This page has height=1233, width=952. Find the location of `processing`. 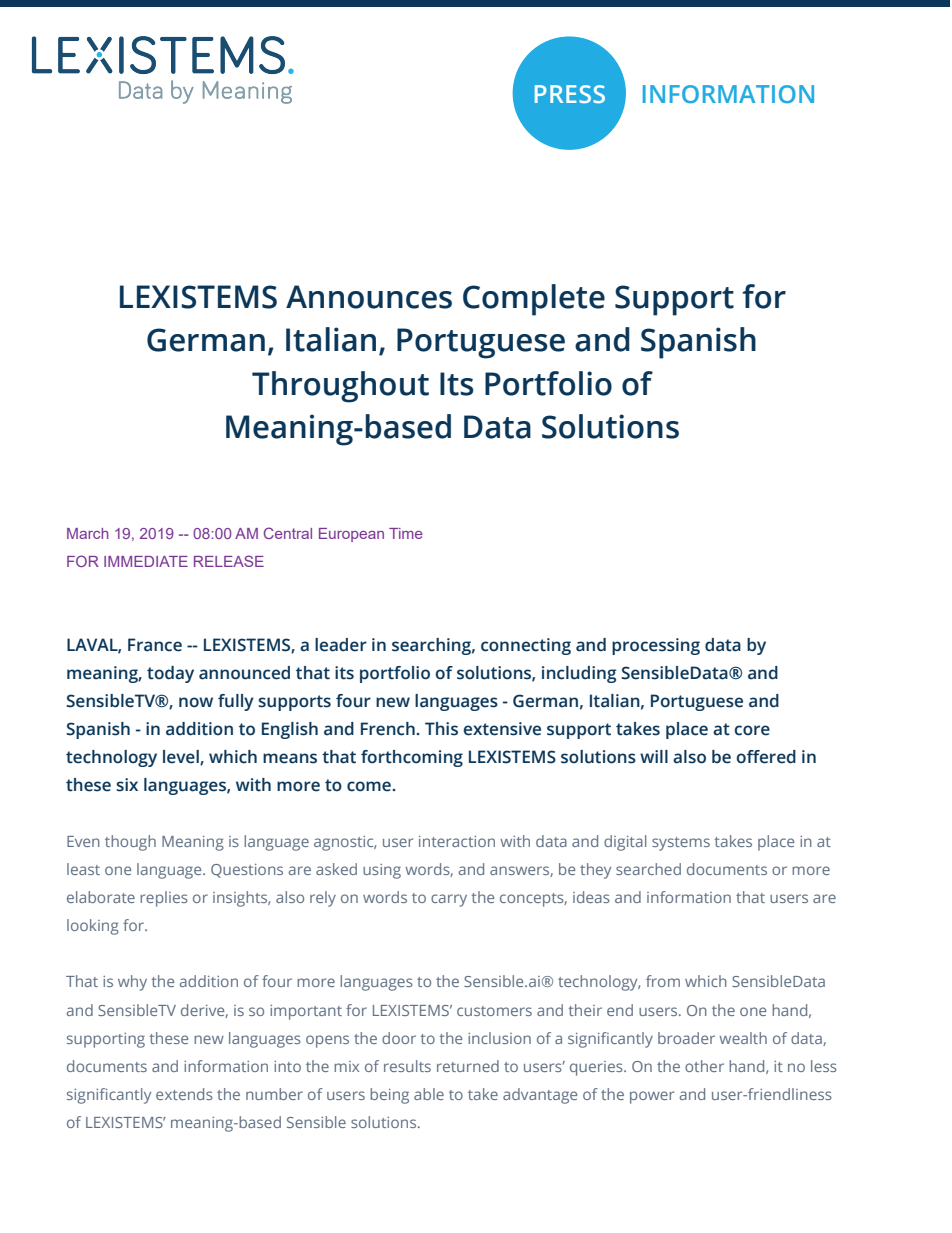

processing is located at coordinates (656, 646).
